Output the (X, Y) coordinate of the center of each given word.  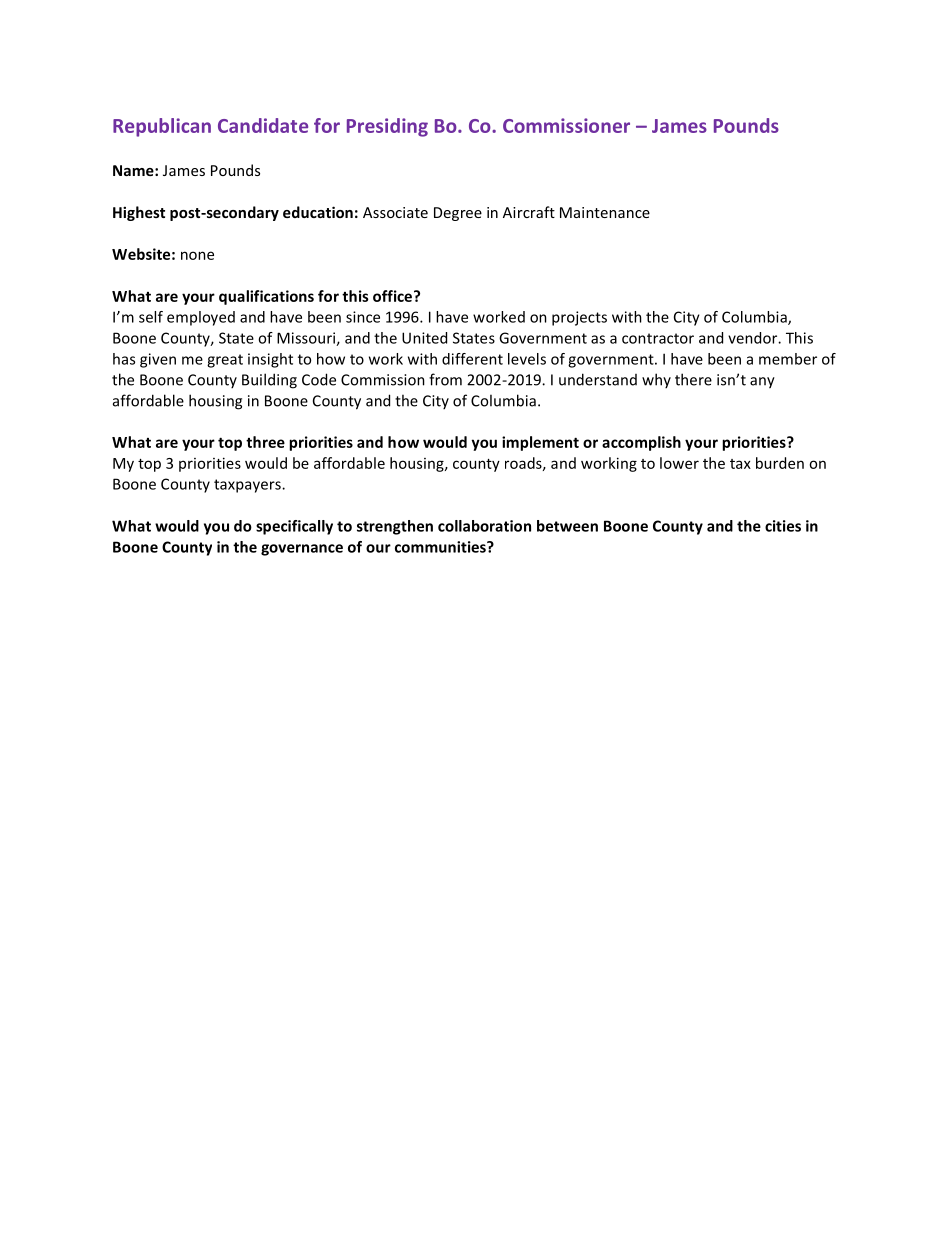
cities (783, 526)
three (265, 442)
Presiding (387, 127)
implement (540, 443)
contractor (658, 338)
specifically (294, 527)
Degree (458, 214)
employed (201, 318)
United (424, 338)
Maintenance (605, 212)
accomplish (641, 443)
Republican (162, 127)
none (197, 255)
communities (441, 547)
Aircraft (529, 212)
